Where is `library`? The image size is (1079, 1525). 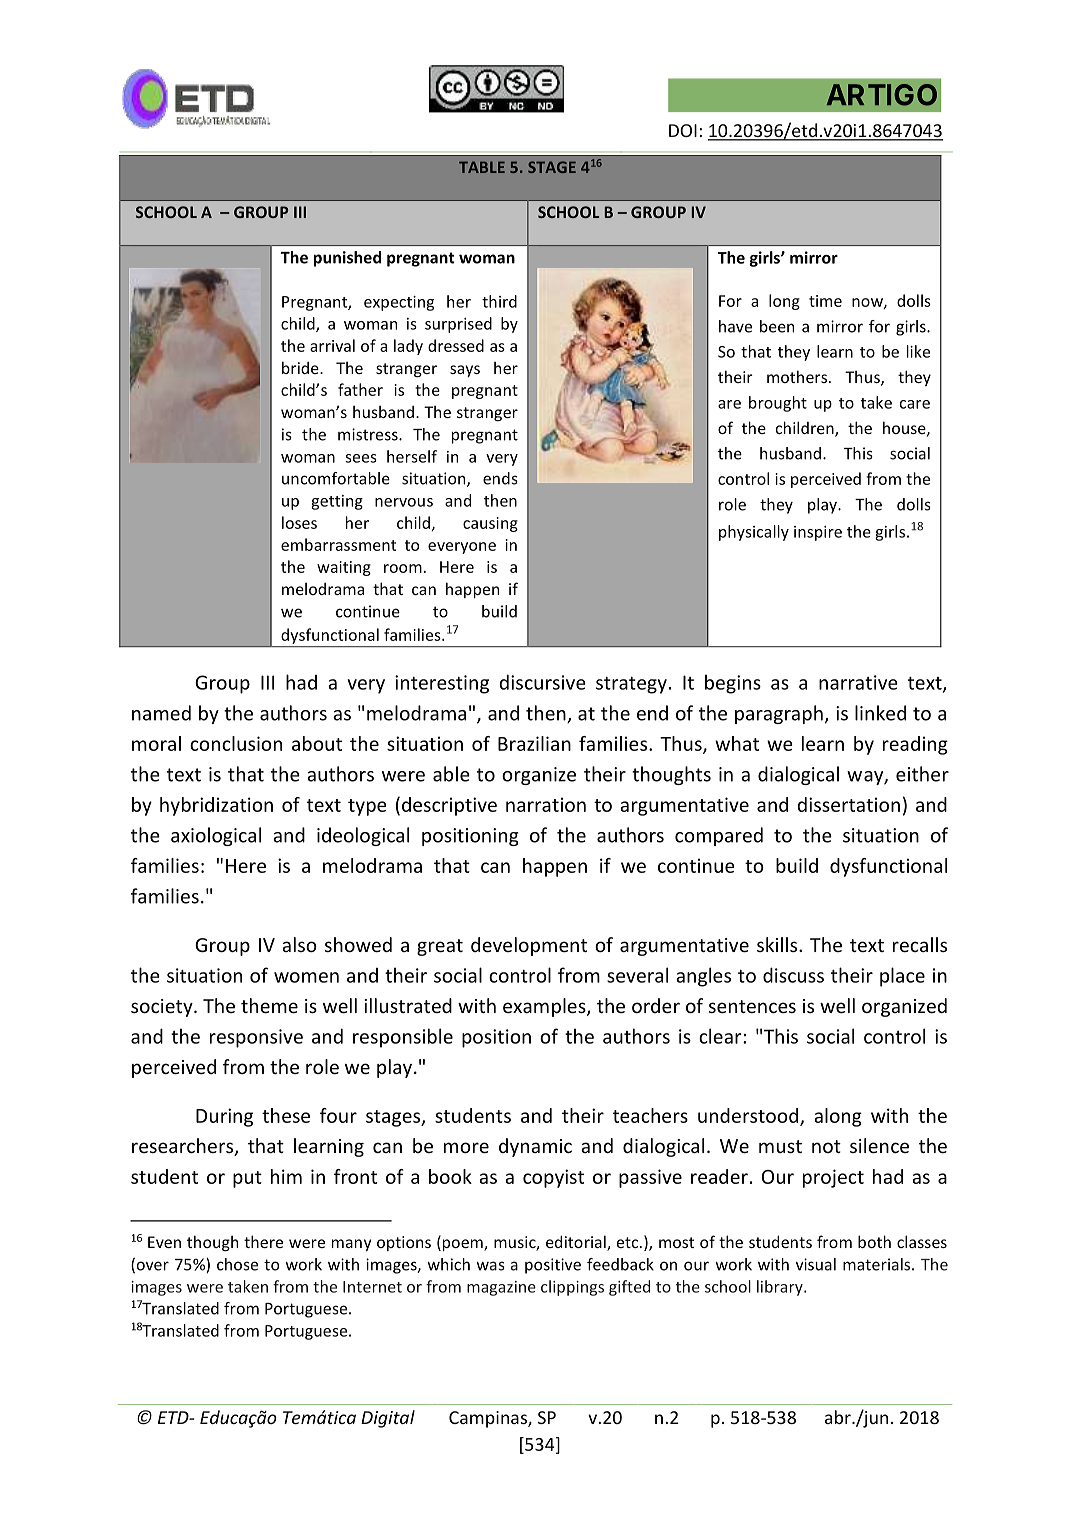 library is located at coordinates (781, 1288).
